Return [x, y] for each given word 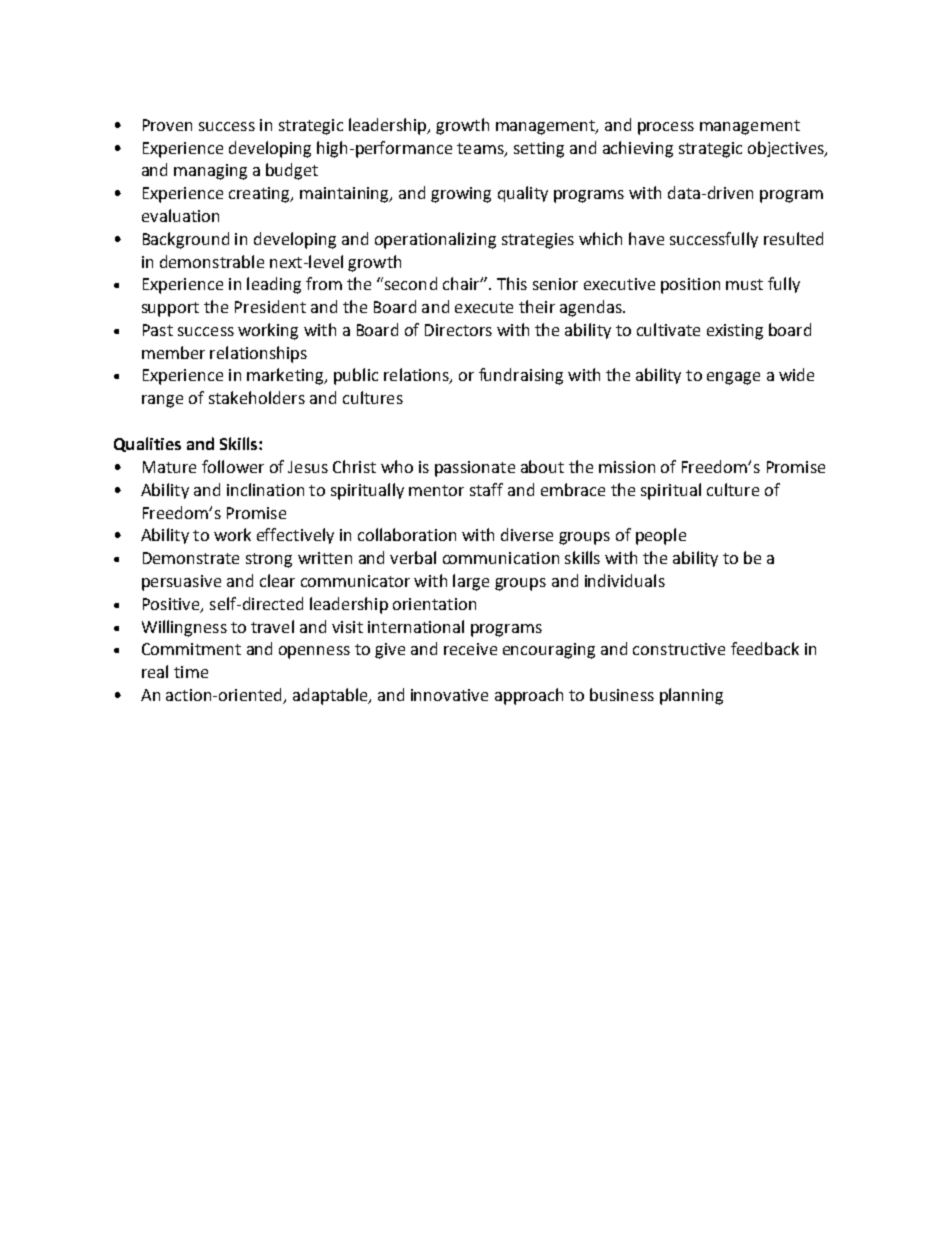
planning [691, 696]
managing [210, 172]
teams [481, 149]
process [666, 128]
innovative [449, 695]
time [191, 672]
